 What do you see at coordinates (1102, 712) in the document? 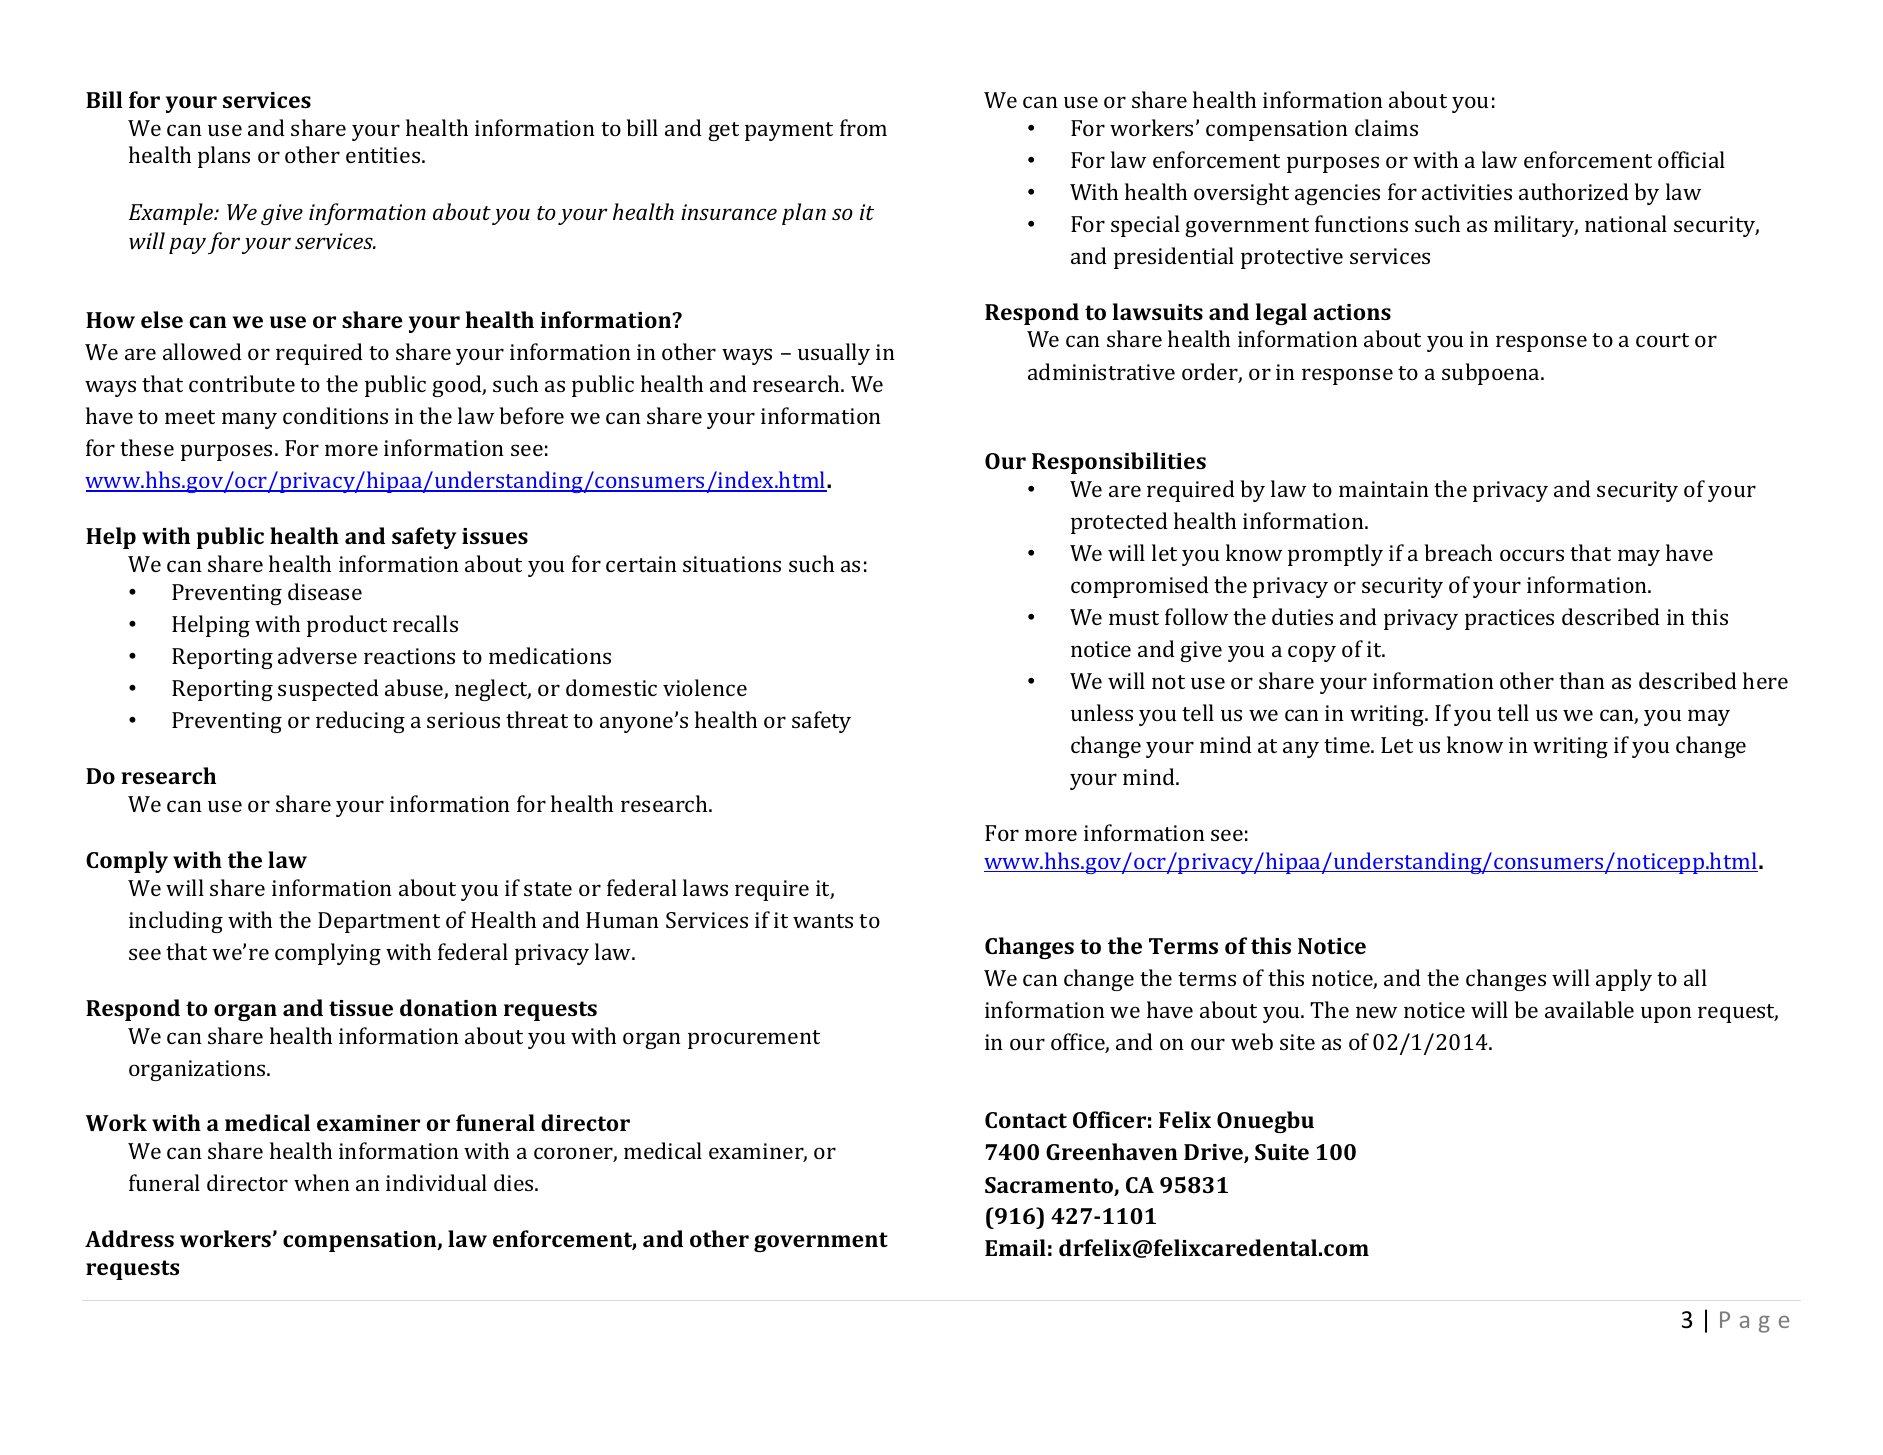
I see `unless` at bounding box center [1102, 712].
